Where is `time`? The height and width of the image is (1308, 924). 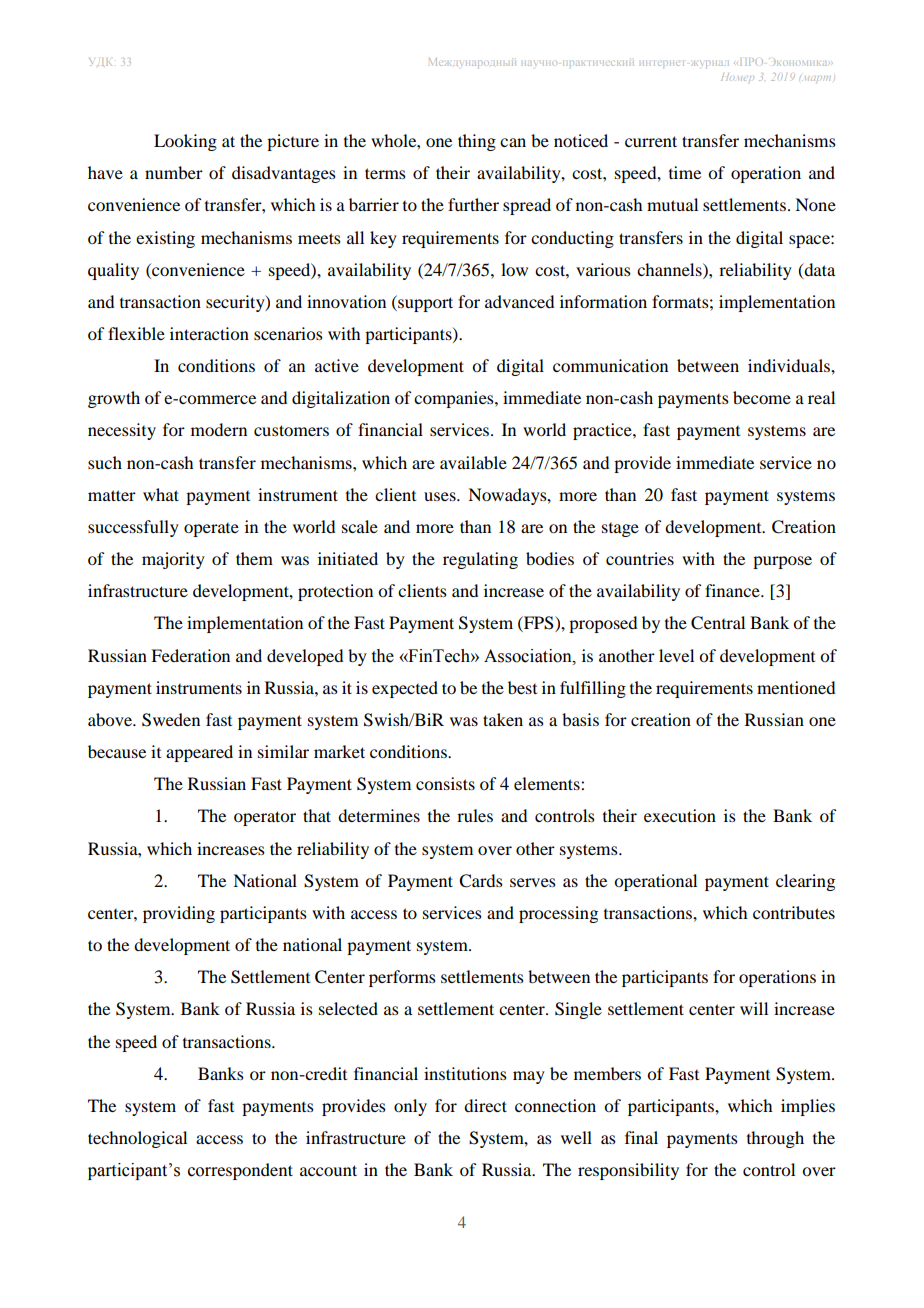 time is located at coordinates (685, 172).
